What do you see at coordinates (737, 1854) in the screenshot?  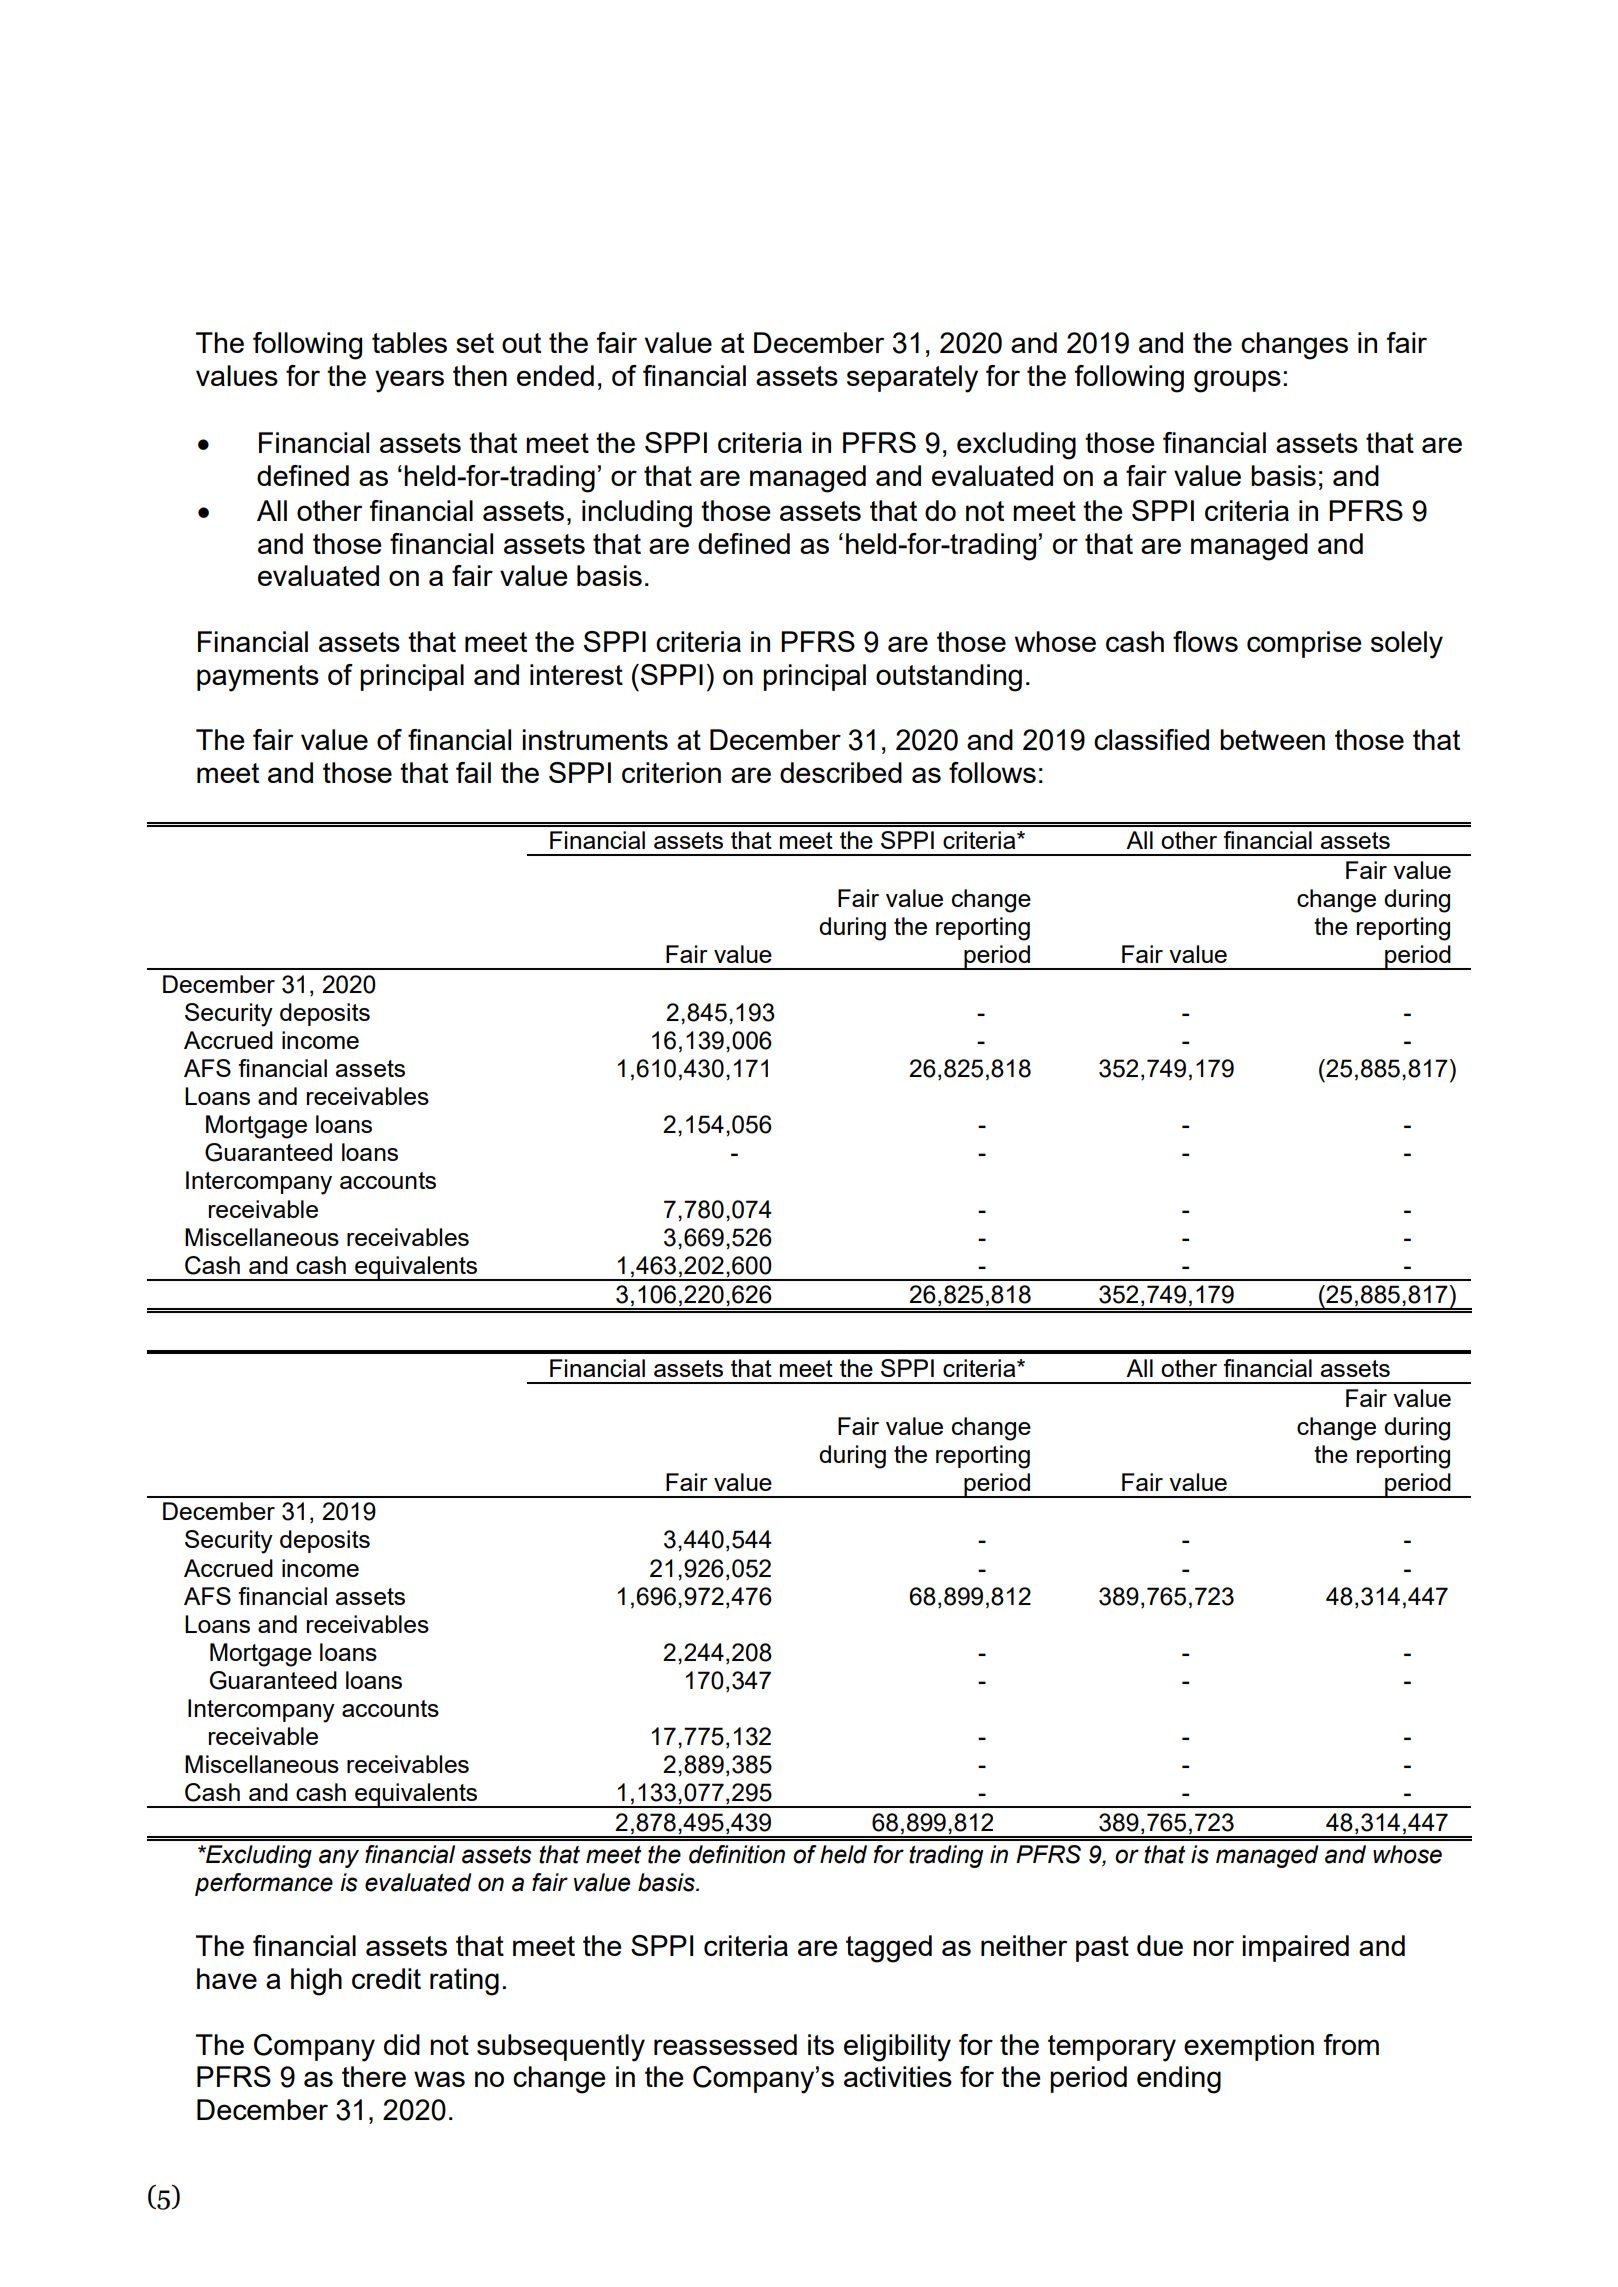 I see `definition` at bounding box center [737, 1854].
